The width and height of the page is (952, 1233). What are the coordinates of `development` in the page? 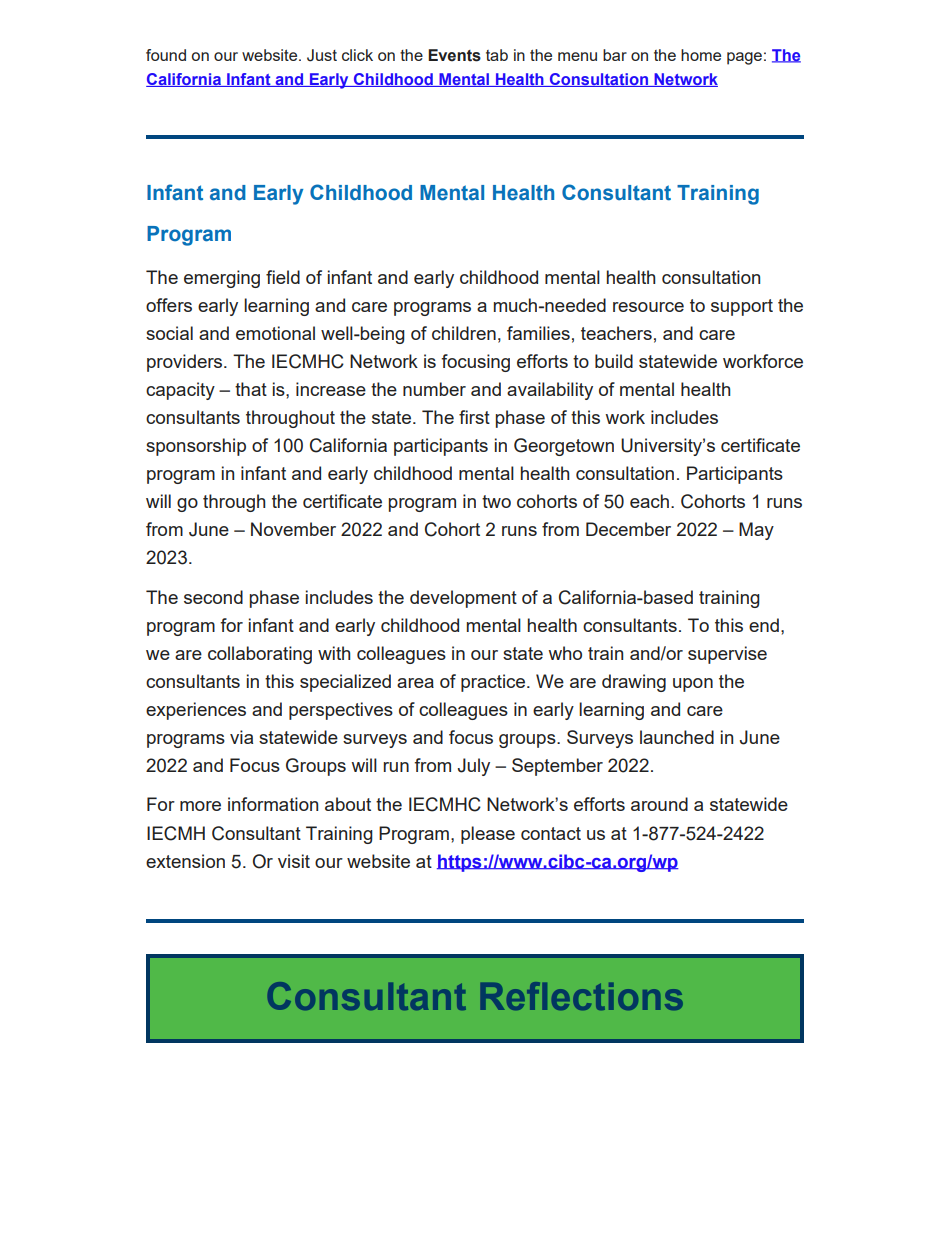 It's located at (463, 599).
